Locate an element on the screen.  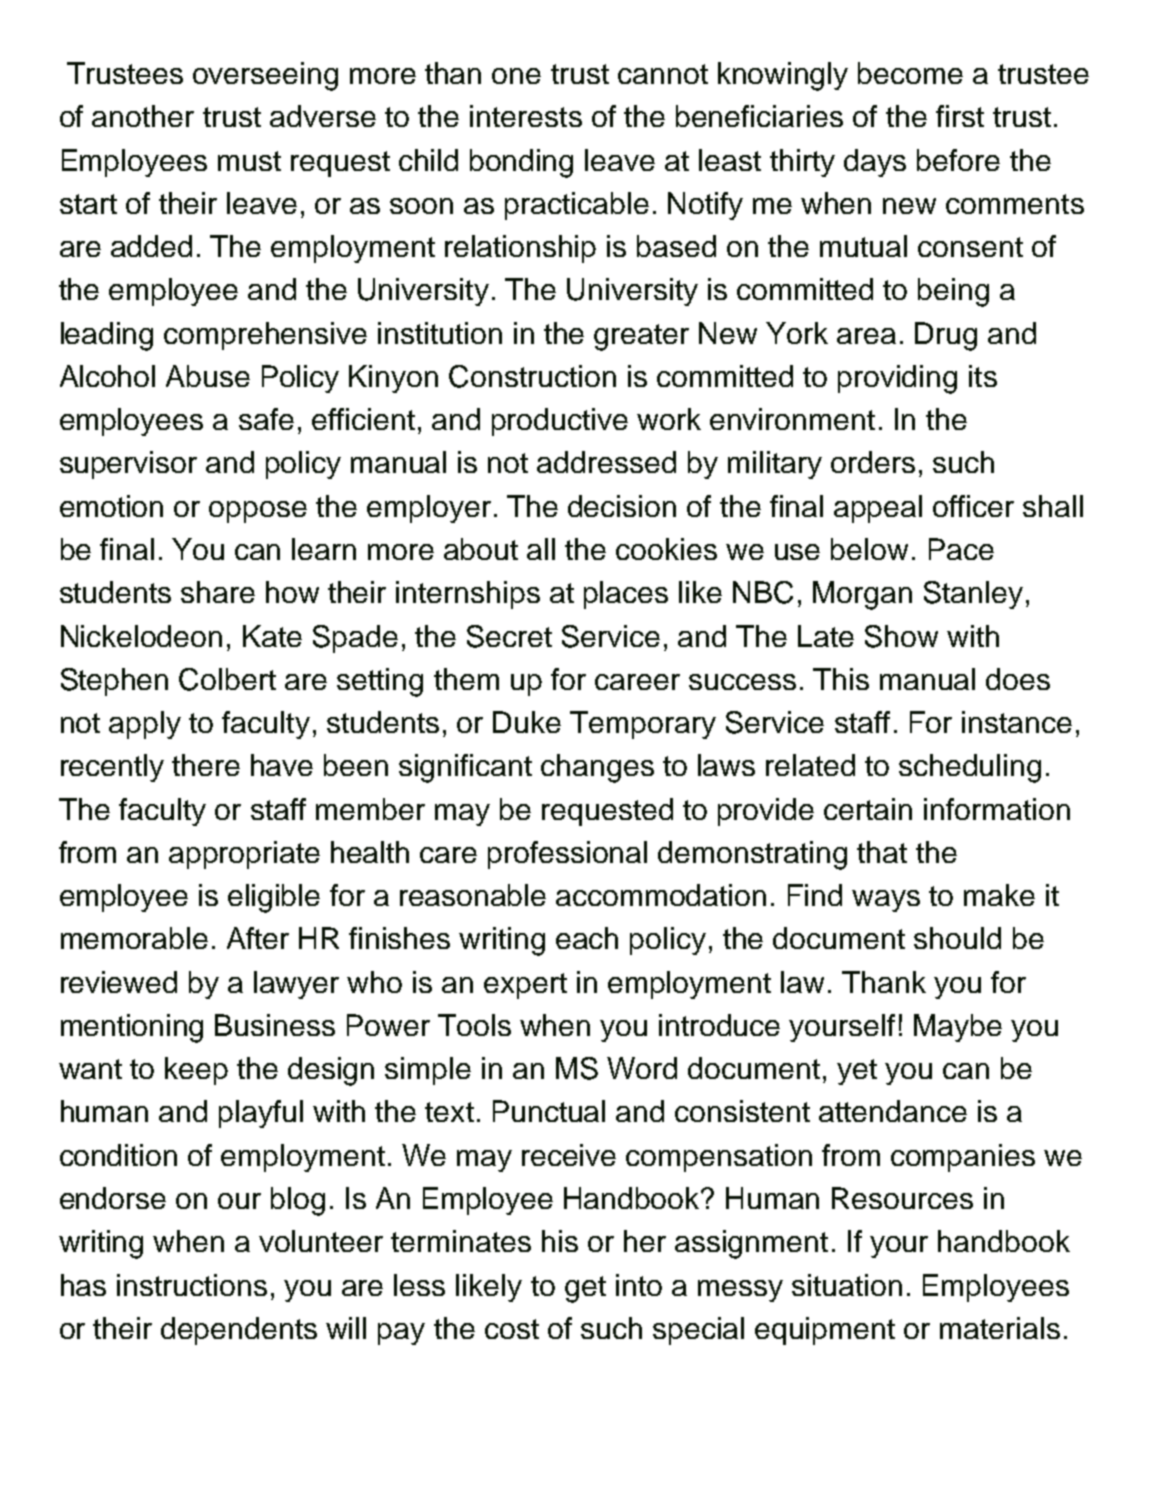
instructions is located at coordinates (192, 1285).
